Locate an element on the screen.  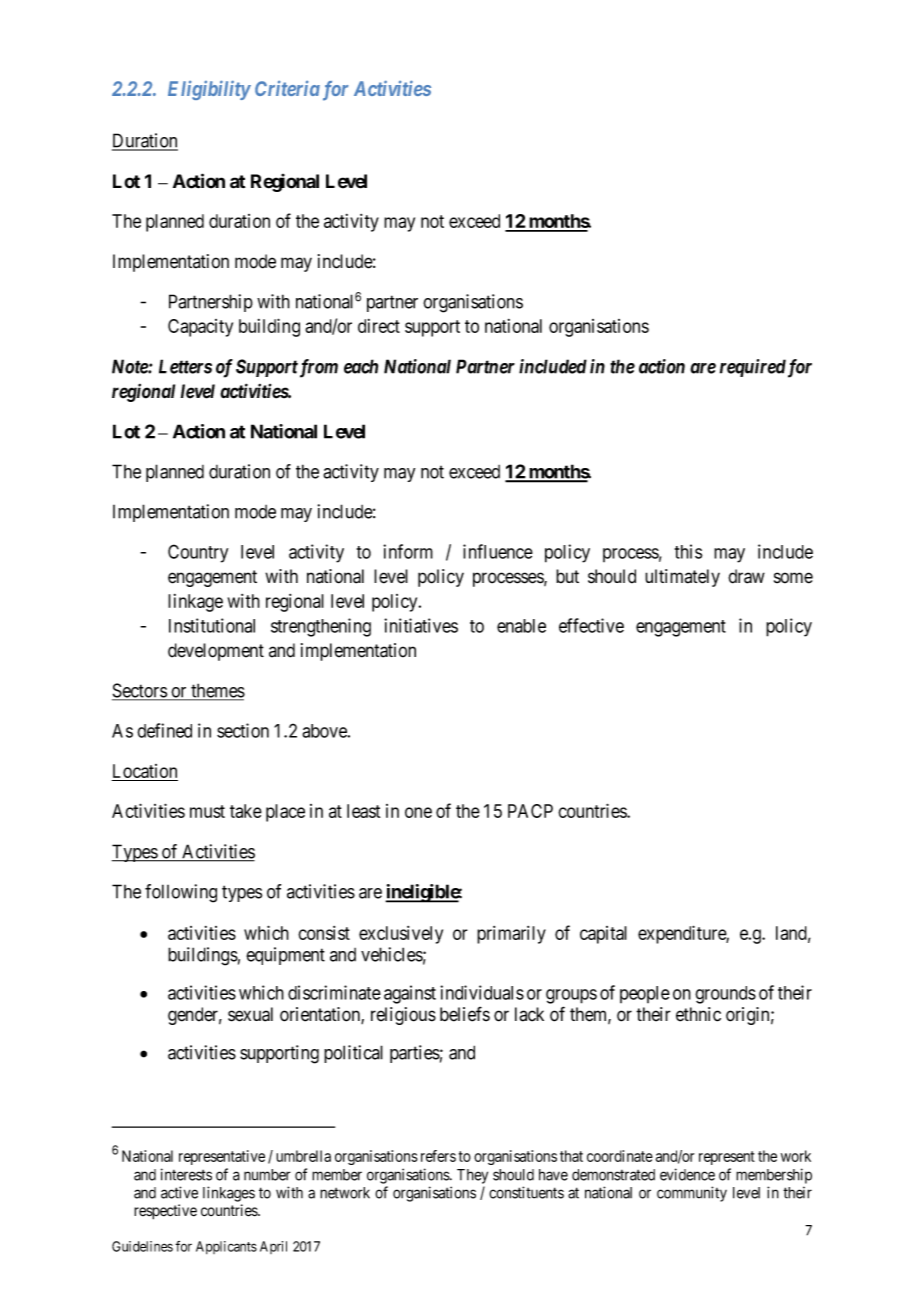
required is located at coordinates (753, 368).
